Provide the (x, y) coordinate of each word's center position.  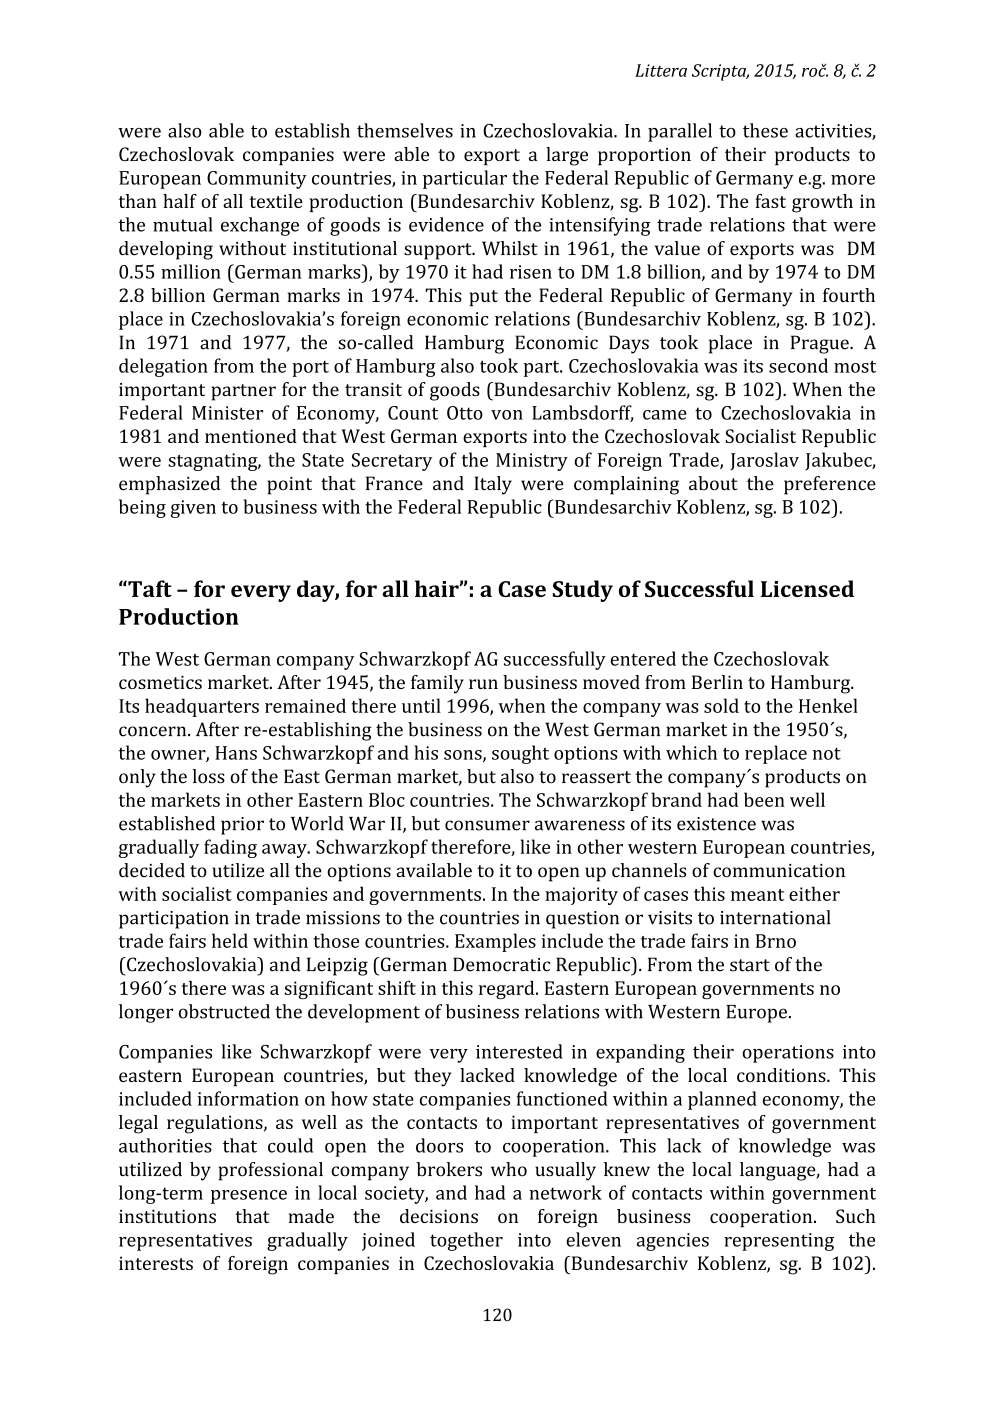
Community (257, 180)
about (713, 483)
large (567, 156)
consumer (487, 825)
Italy (493, 485)
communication (779, 871)
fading (230, 848)
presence (249, 1197)
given (193, 509)
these (765, 130)
